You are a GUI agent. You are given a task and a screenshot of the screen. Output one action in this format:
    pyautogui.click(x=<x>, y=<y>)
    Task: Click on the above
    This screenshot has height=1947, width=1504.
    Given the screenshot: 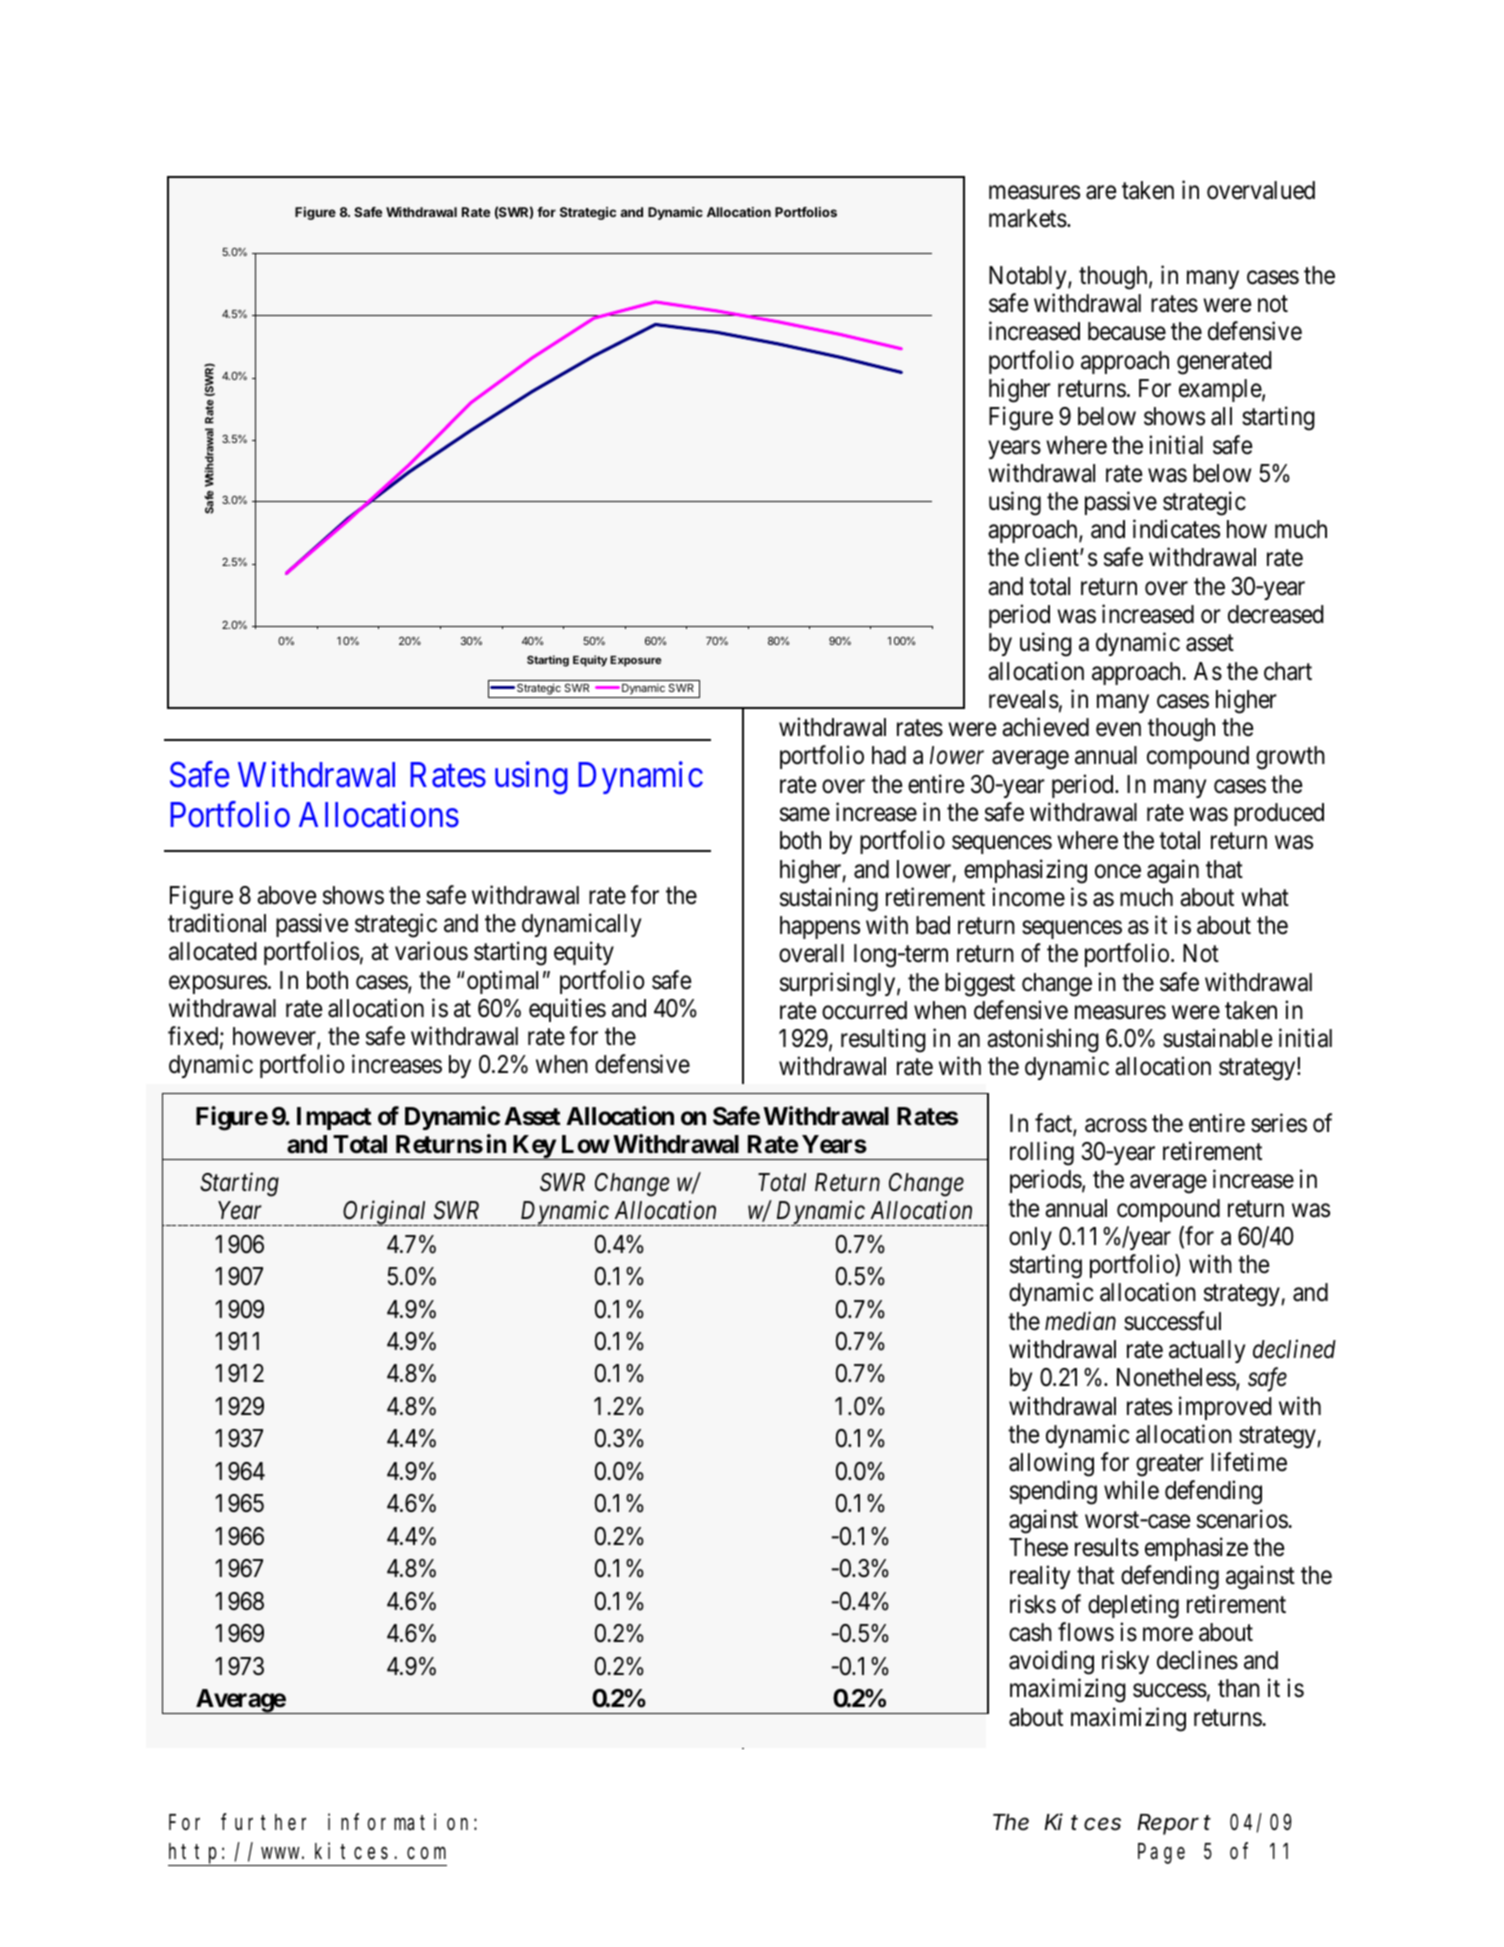 What is the action you would take?
    pyautogui.click(x=286, y=895)
